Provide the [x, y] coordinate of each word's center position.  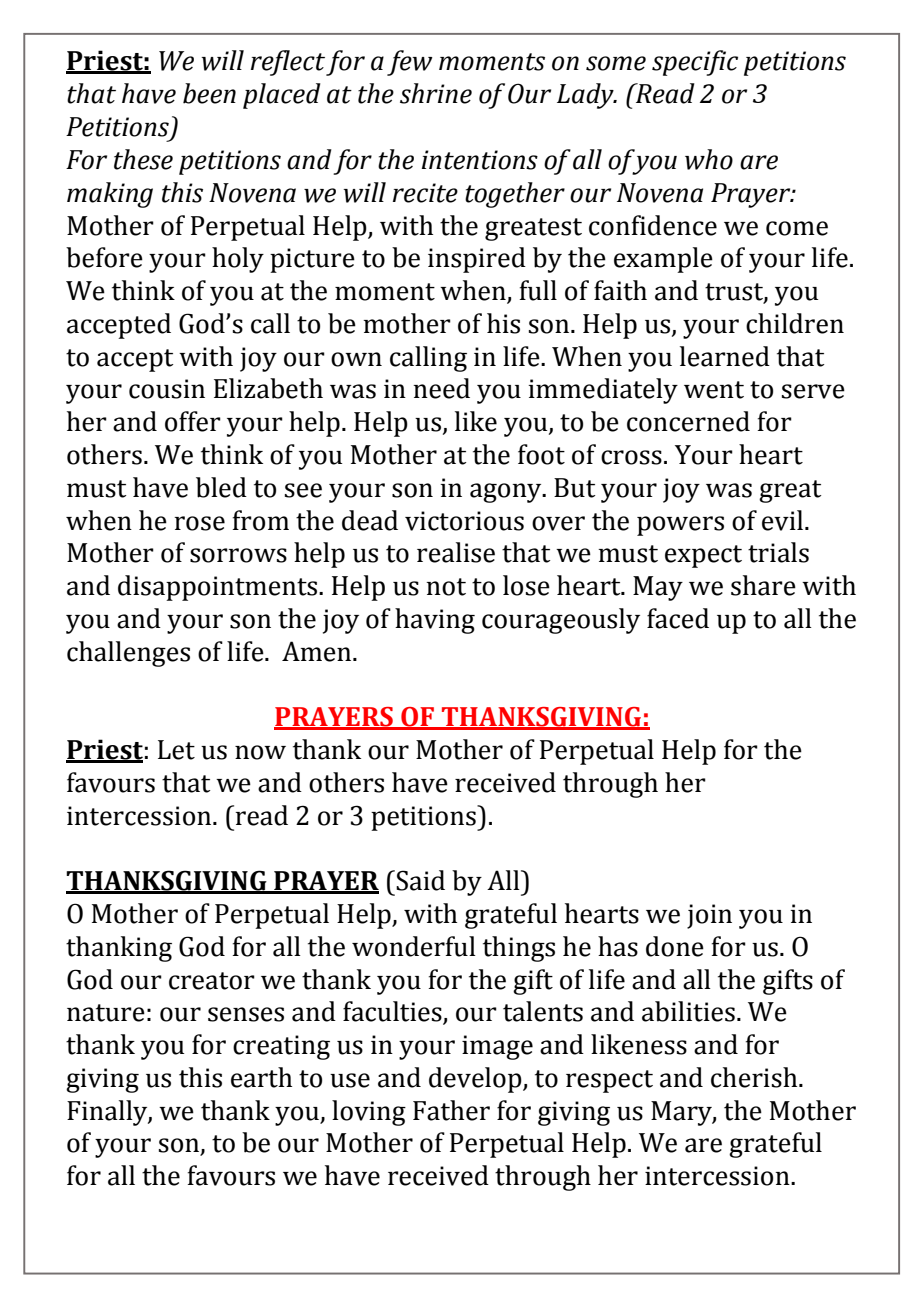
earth [261, 1077]
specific [695, 63]
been [209, 93]
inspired [477, 260]
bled [221, 487]
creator [212, 981]
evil [782, 520]
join [709, 916]
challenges [128, 654]
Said [420, 880]
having [435, 621]
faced [678, 618]
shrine [436, 93]
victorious [464, 521]
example [663, 260]
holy [238, 260]
